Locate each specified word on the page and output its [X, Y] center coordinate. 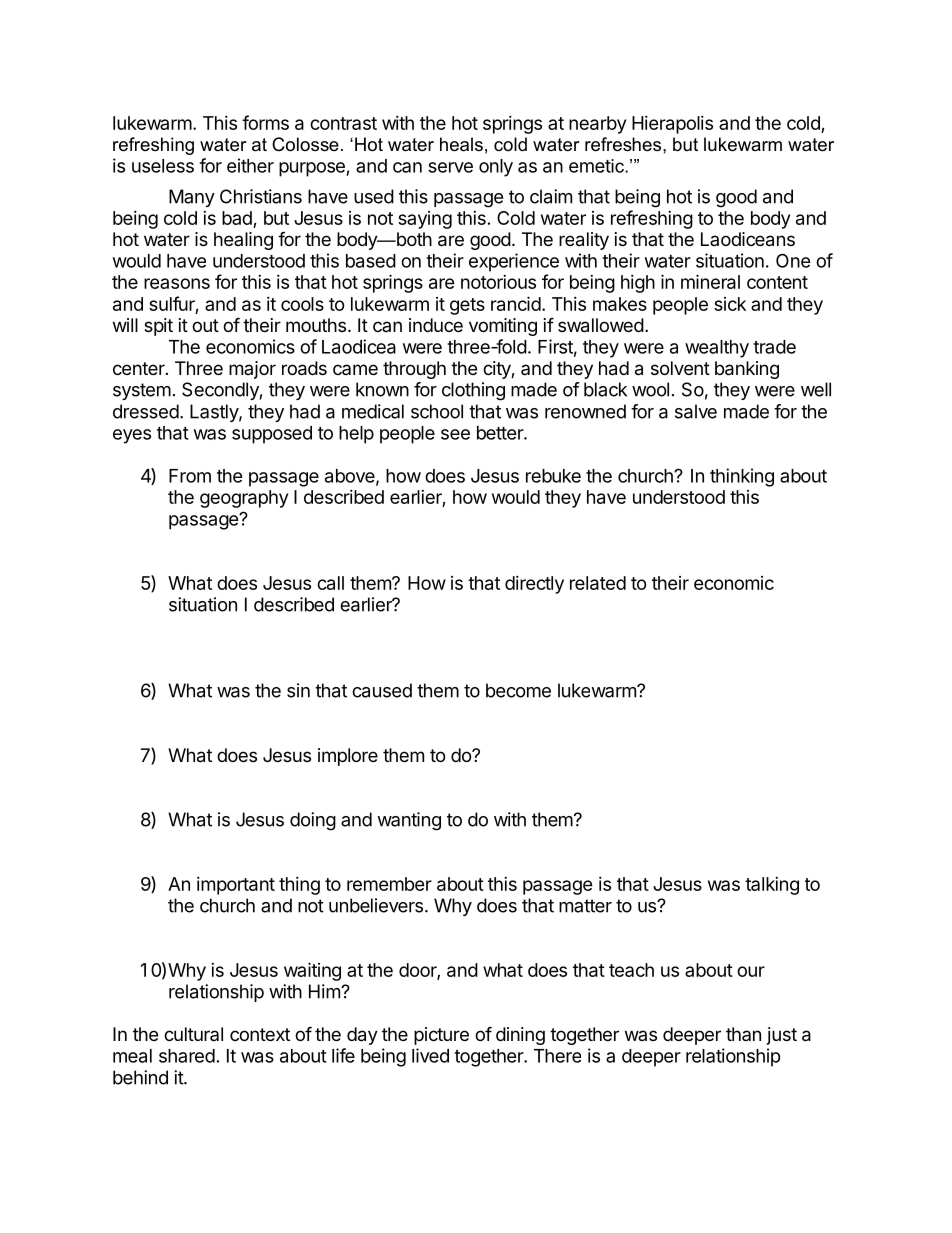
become [518, 690]
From [190, 476]
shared [187, 1056]
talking [772, 886]
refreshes [624, 144]
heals [461, 144]
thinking [742, 477]
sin [298, 690]
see [455, 434]
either [250, 165]
